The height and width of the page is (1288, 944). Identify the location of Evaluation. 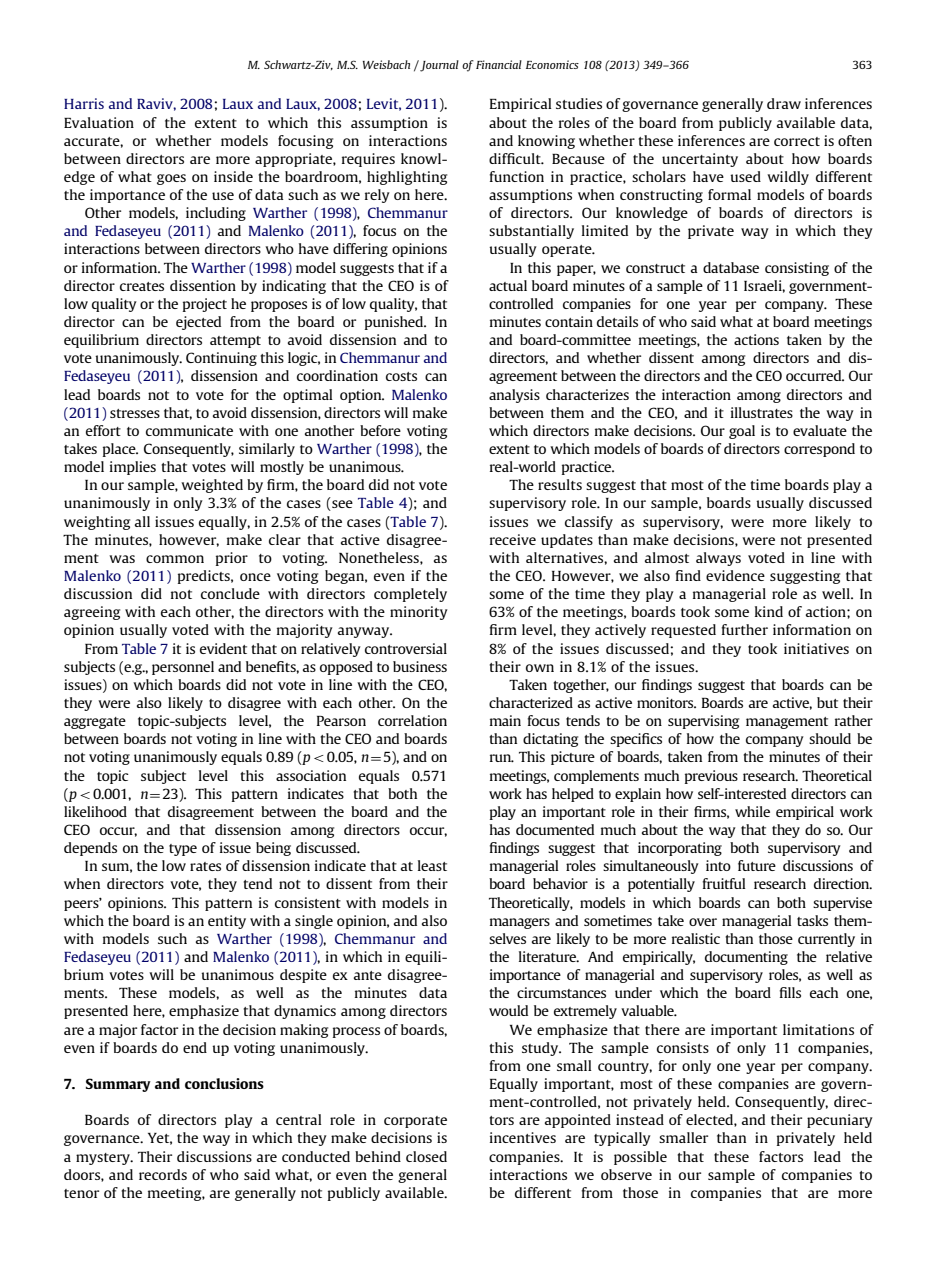
(99, 122).
